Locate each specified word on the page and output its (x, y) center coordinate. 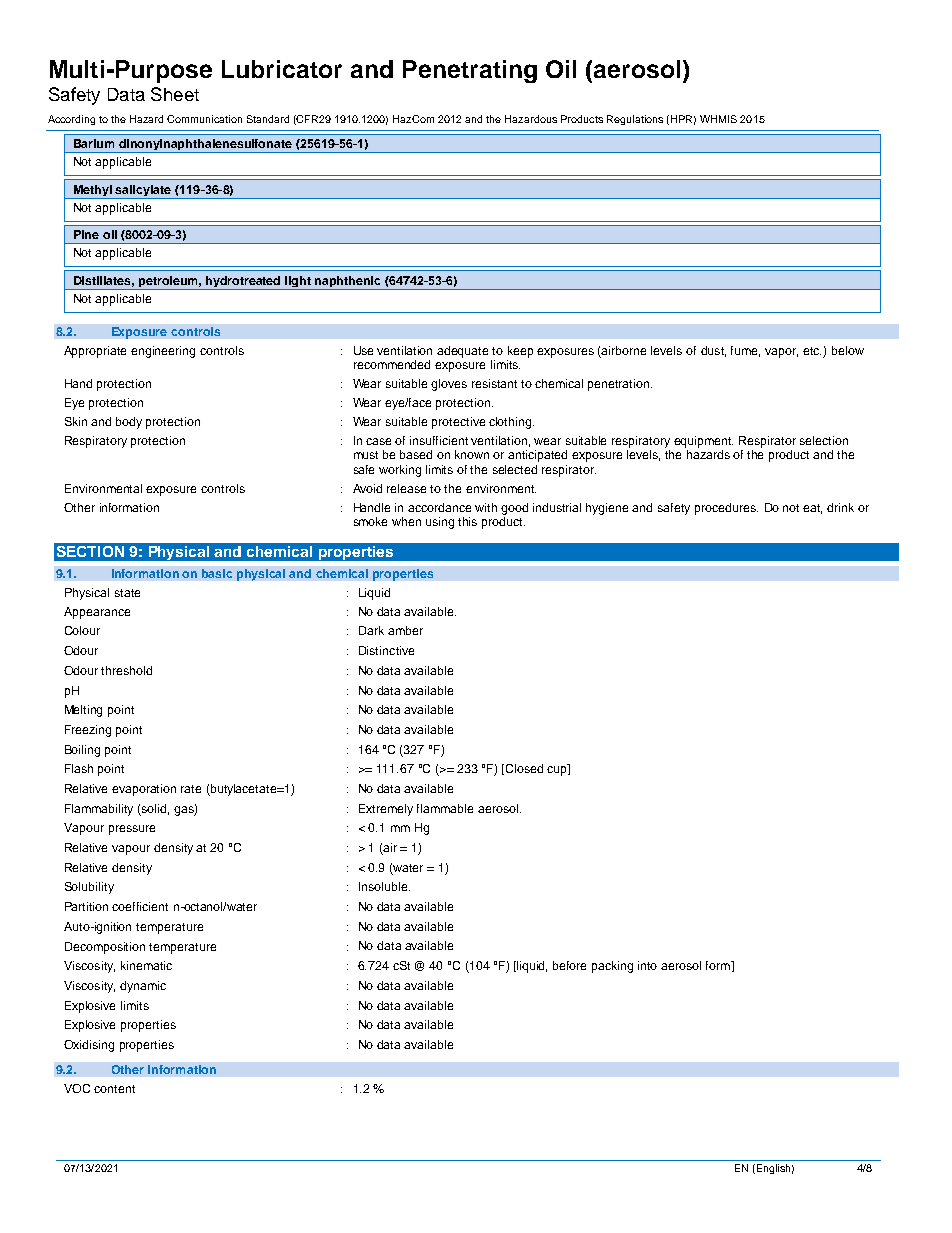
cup (558, 770)
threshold (126, 670)
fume (745, 351)
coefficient (140, 906)
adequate (462, 352)
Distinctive (386, 650)
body (129, 423)
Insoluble (384, 886)
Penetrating (470, 71)
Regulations (635, 120)
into (647, 965)
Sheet (175, 94)
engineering (163, 352)
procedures (726, 509)
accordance (439, 507)
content (114, 1089)
